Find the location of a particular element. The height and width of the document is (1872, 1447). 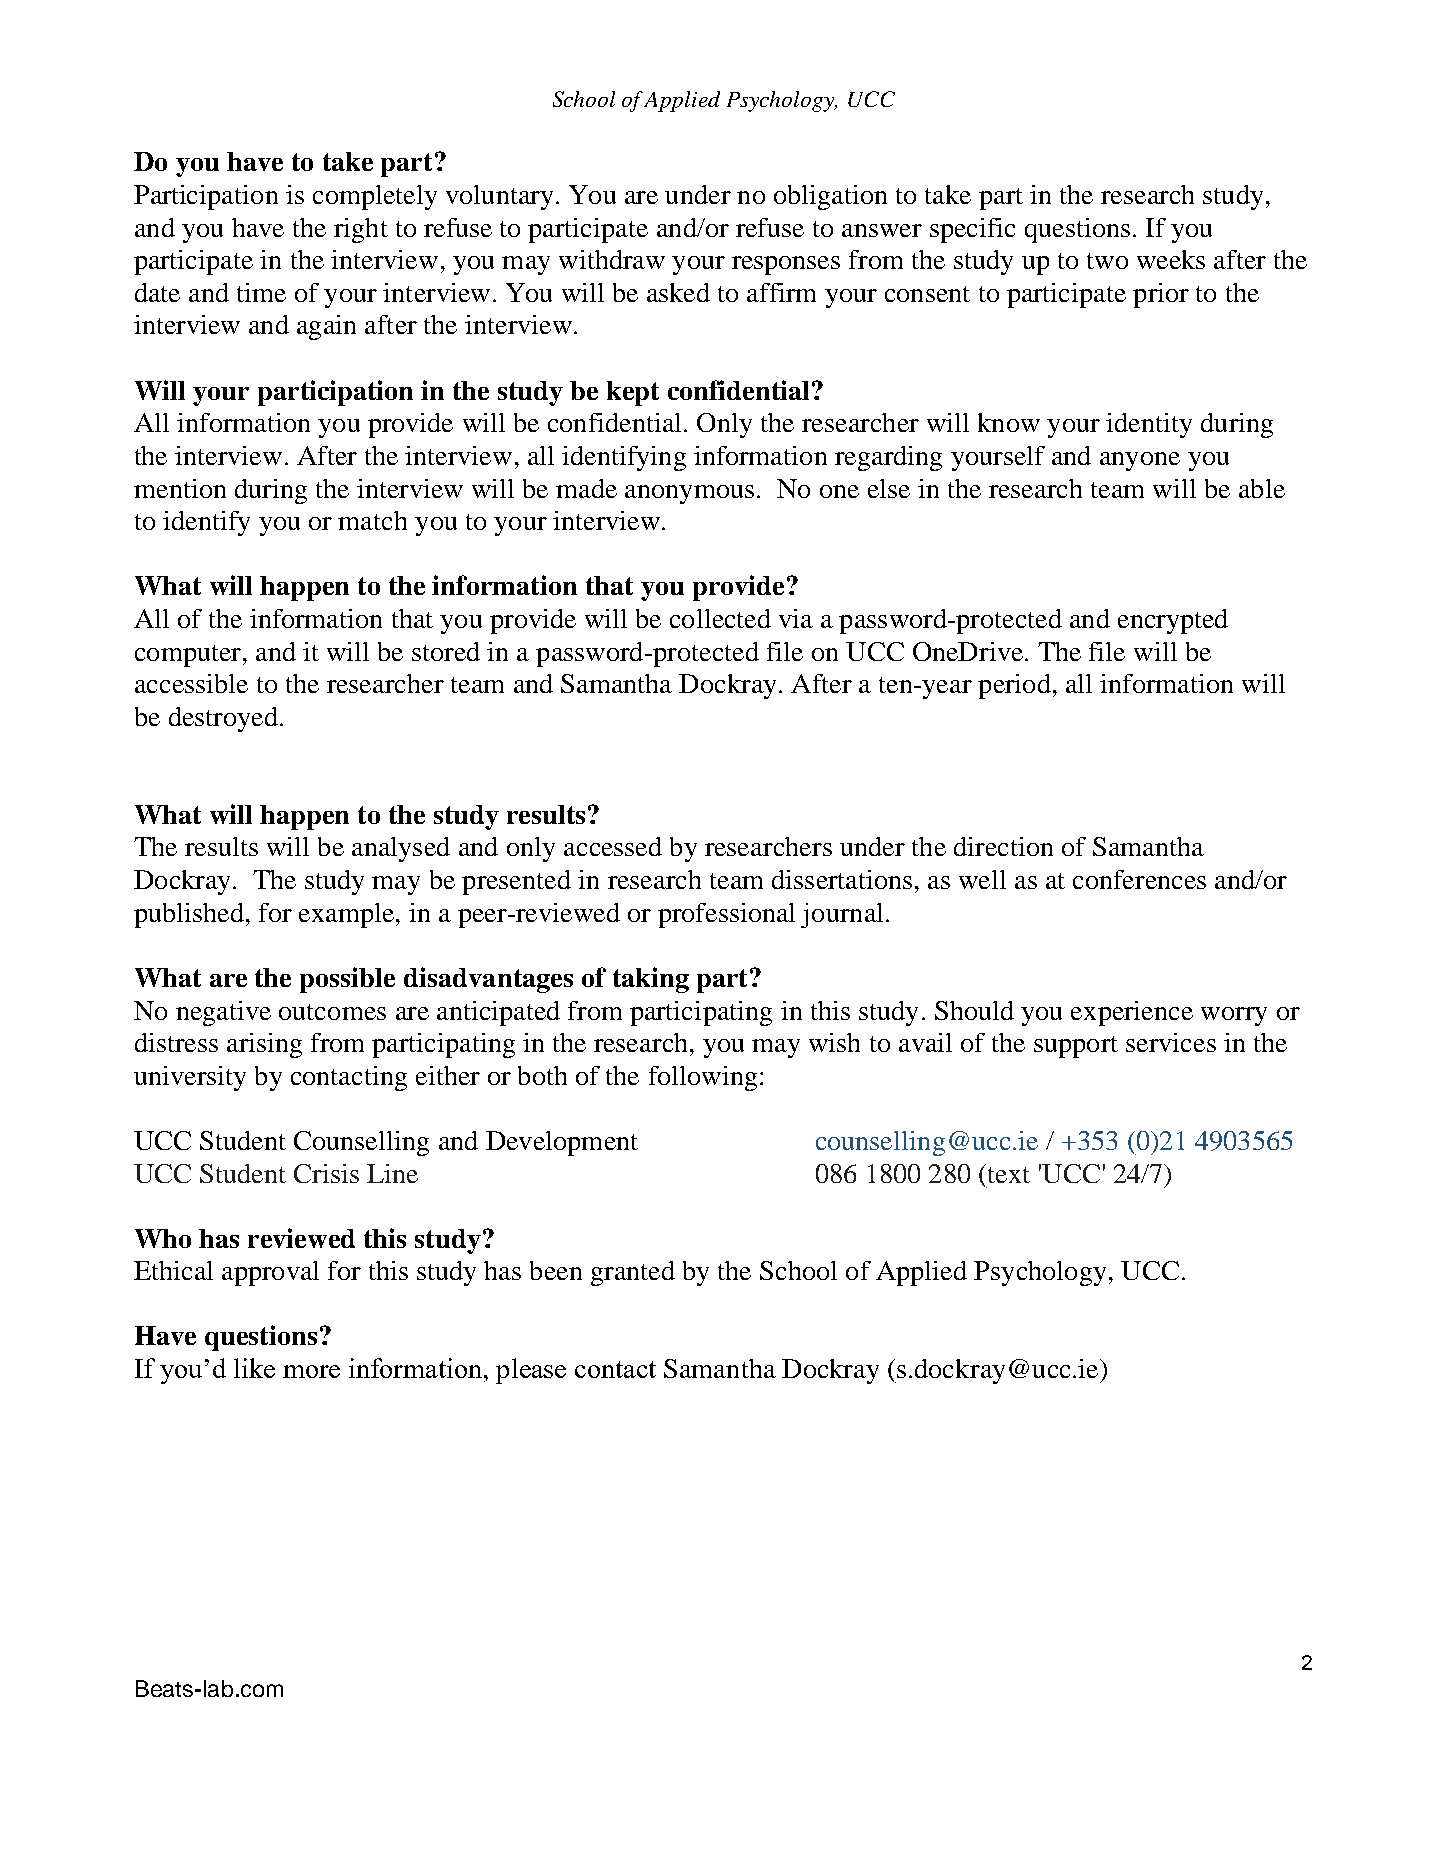

right is located at coordinates (361, 230).
